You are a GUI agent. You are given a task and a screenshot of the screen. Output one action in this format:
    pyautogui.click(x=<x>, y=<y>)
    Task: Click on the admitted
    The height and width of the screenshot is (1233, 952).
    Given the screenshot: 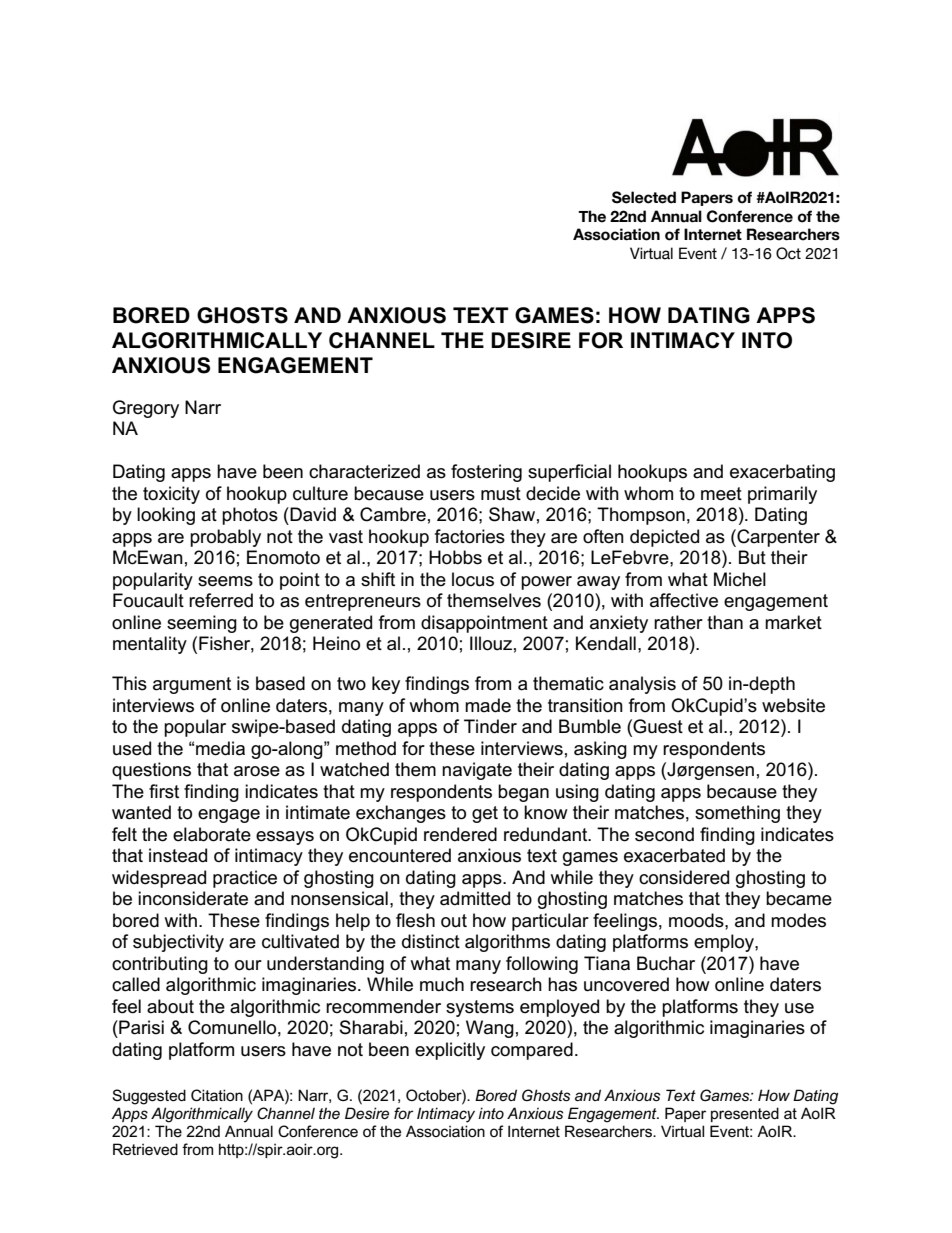 What is the action you would take?
    pyautogui.click(x=475, y=898)
